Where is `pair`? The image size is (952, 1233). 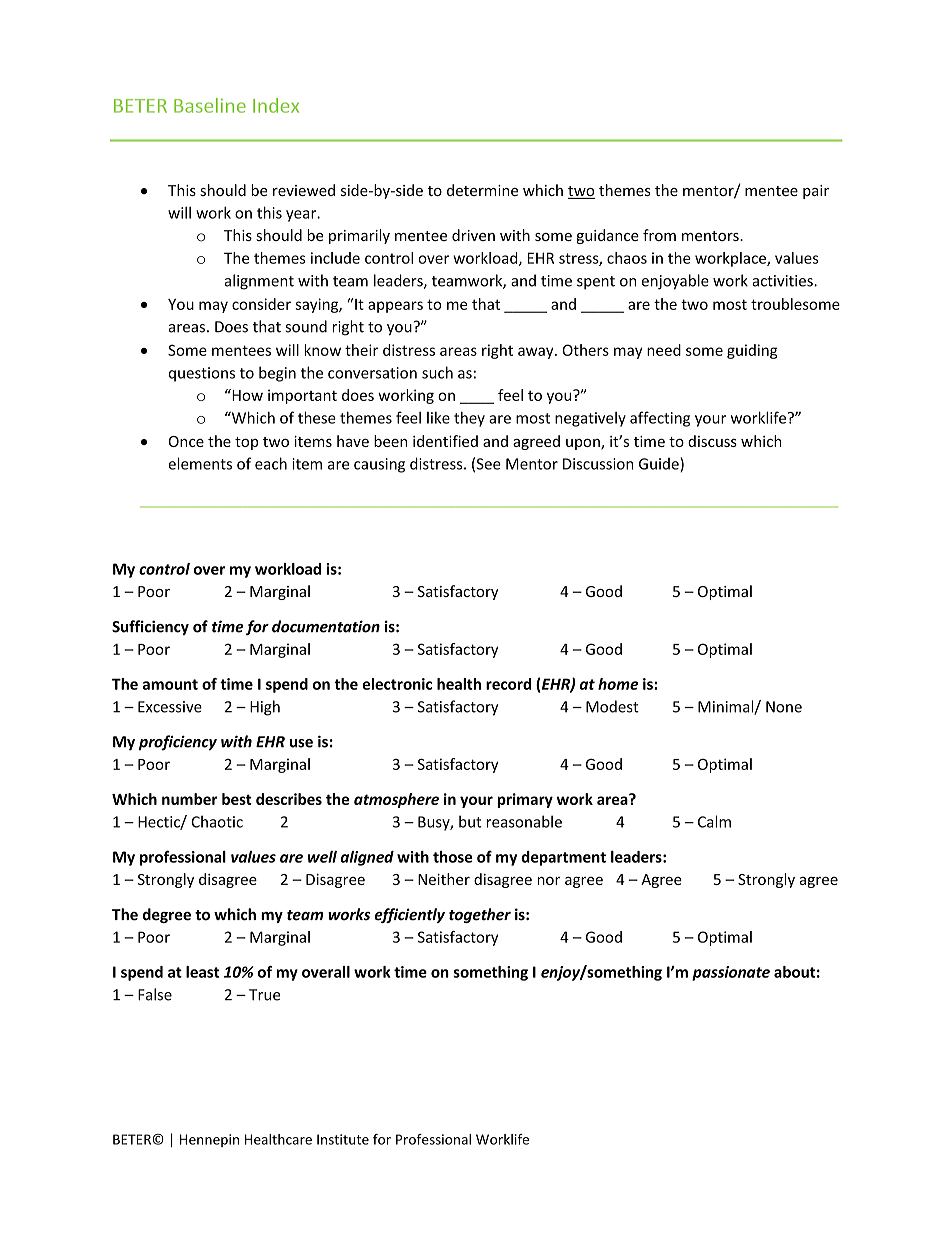
pair is located at coordinates (816, 192).
